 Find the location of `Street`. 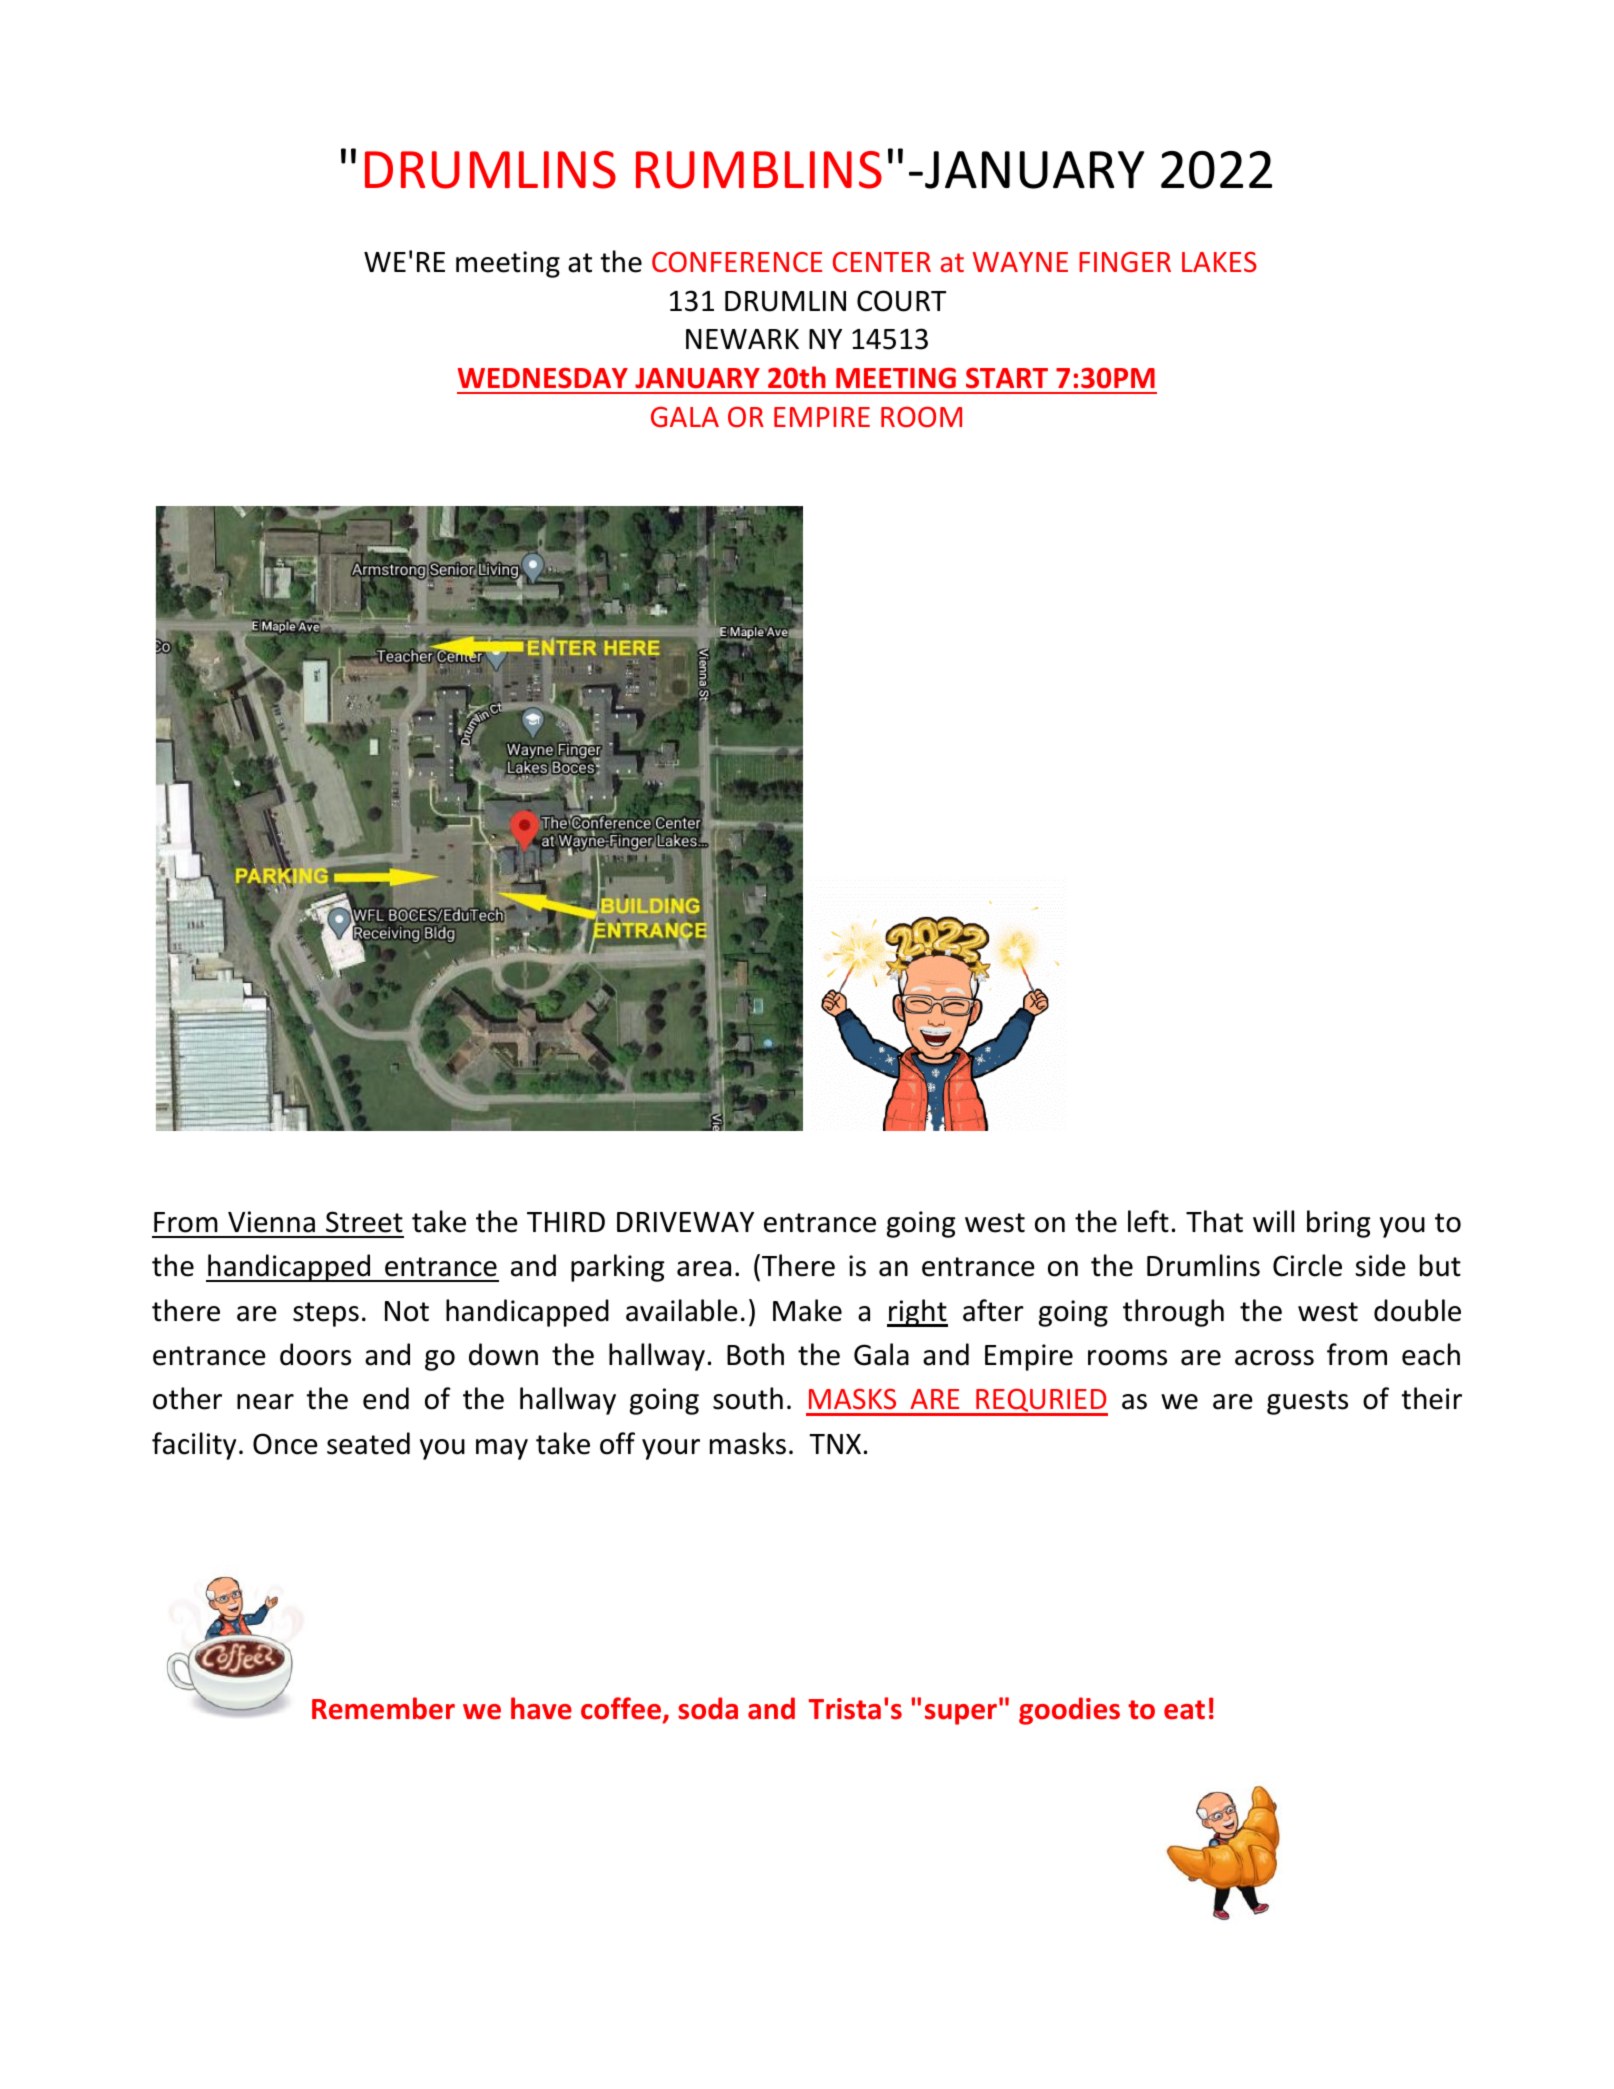

Street is located at coordinates (364, 1222).
